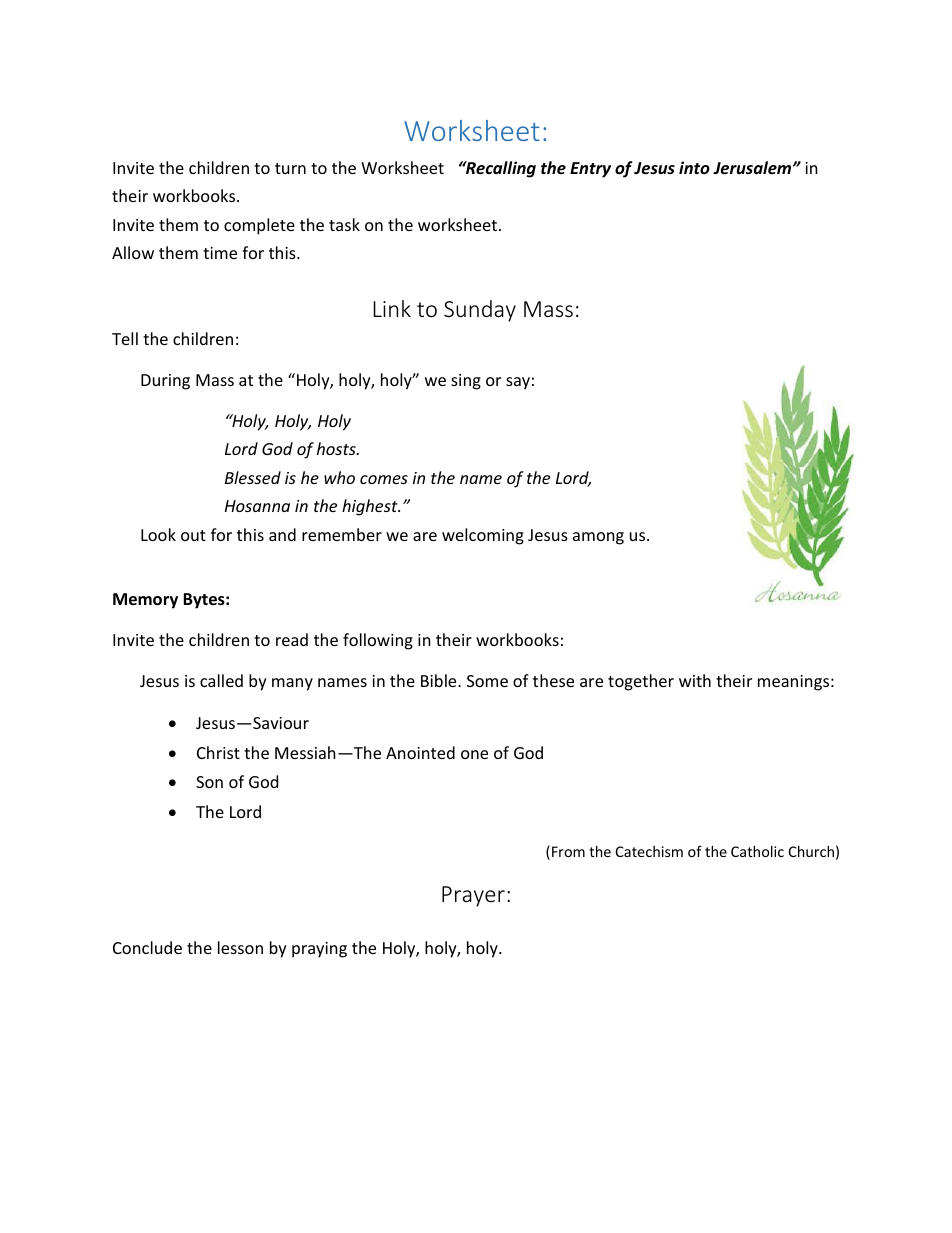  I want to click on with, so click(695, 680).
